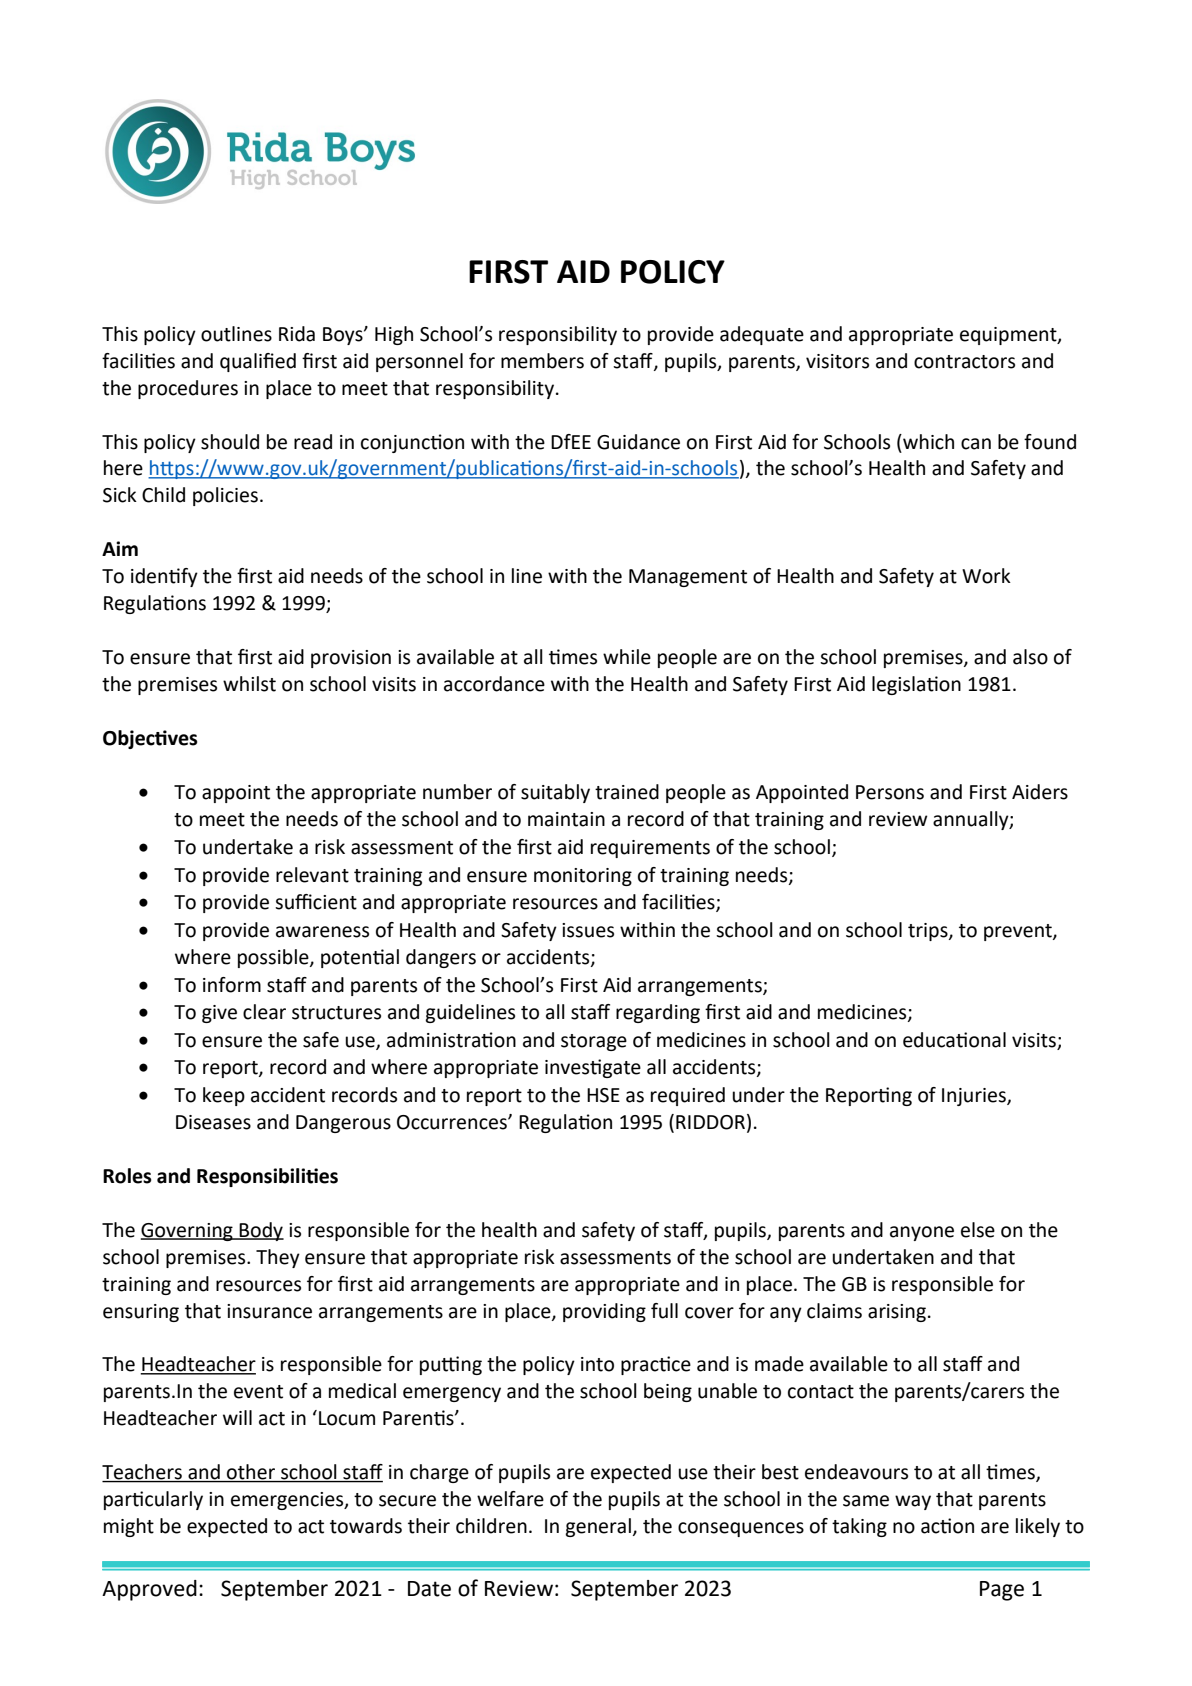 Image resolution: width=1192 pixels, height=1686 pixels. Describe the element at coordinates (975, 1097) in the screenshot. I see `Injuries` at that location.
